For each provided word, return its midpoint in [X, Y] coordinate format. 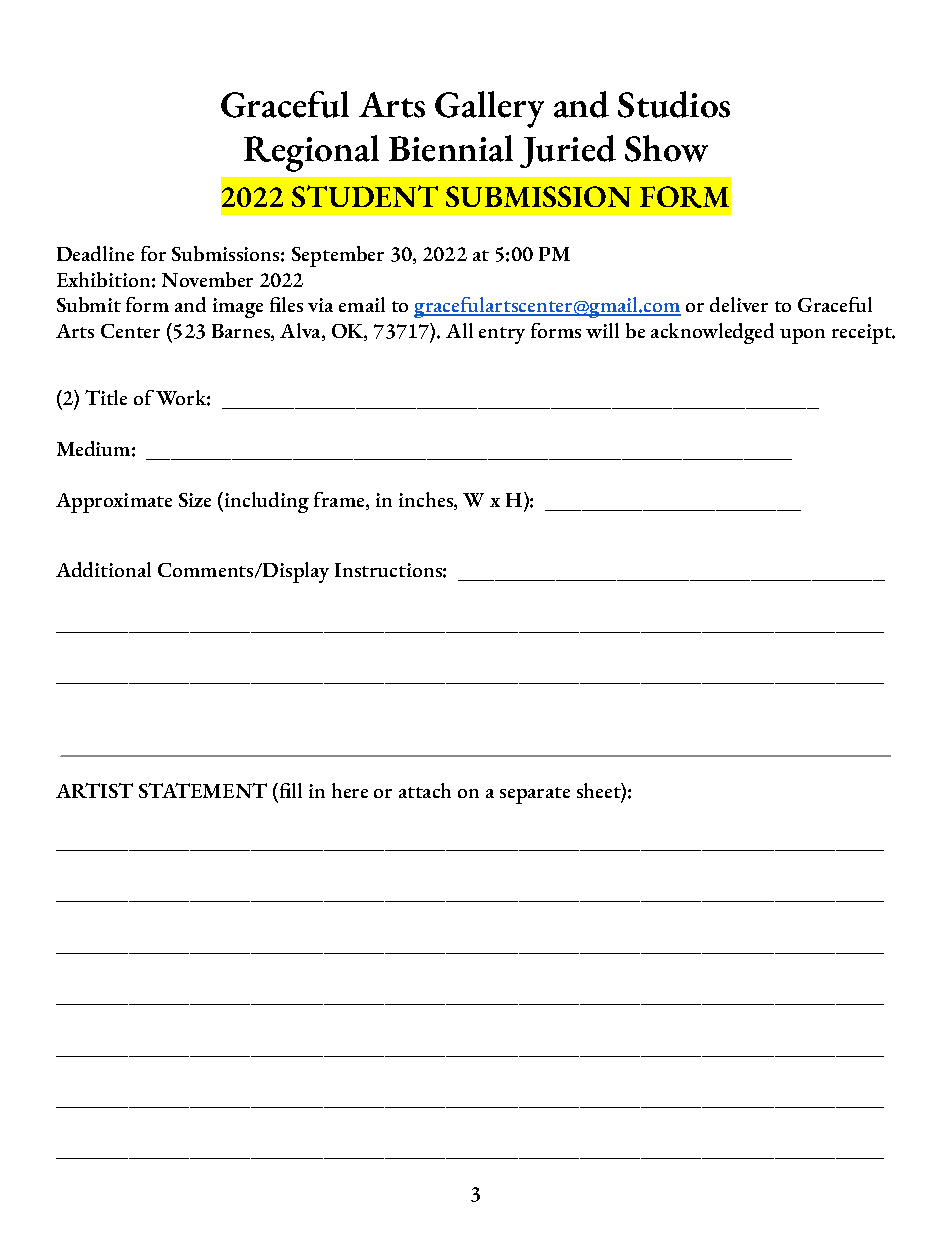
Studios [674, 104]
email [362, 304]
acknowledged [712, 333]
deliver [739, 304]
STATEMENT [203, 790]
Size [195, 500]
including [265, 502]
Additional [103, 569]
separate [535, 795]
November [207, 279]
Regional [311, 153]
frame [340, 501]
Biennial [451, 148]
